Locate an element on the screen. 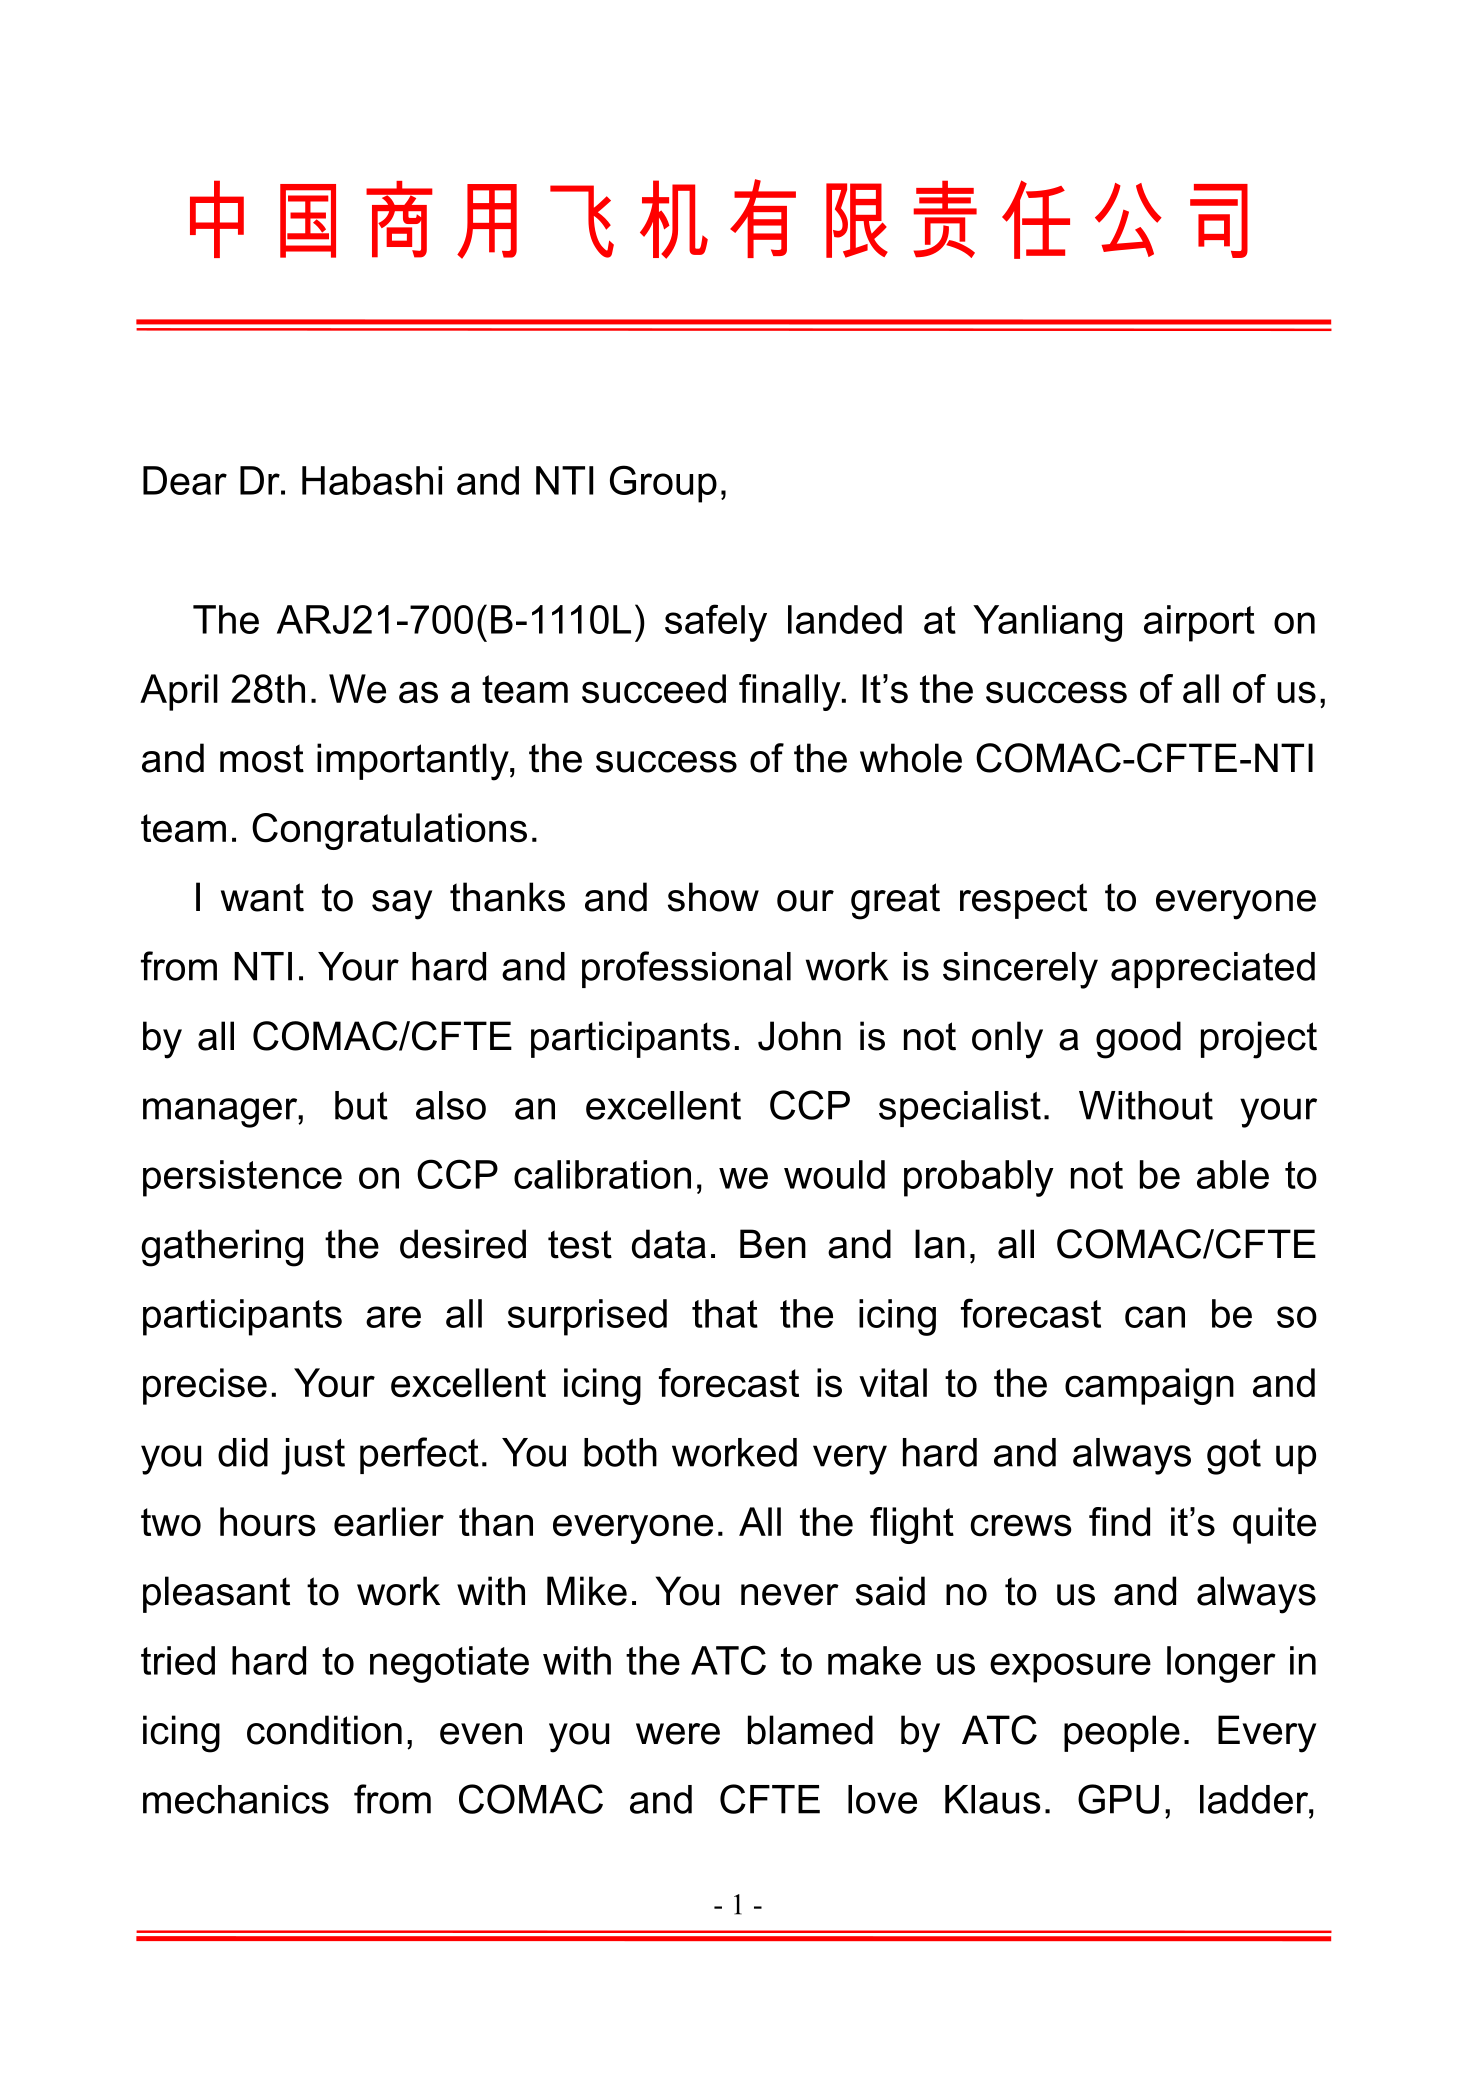 Image resolution: width=1476 pixels, height=2087 pixels. would is located at coordinates (834, 1174).
